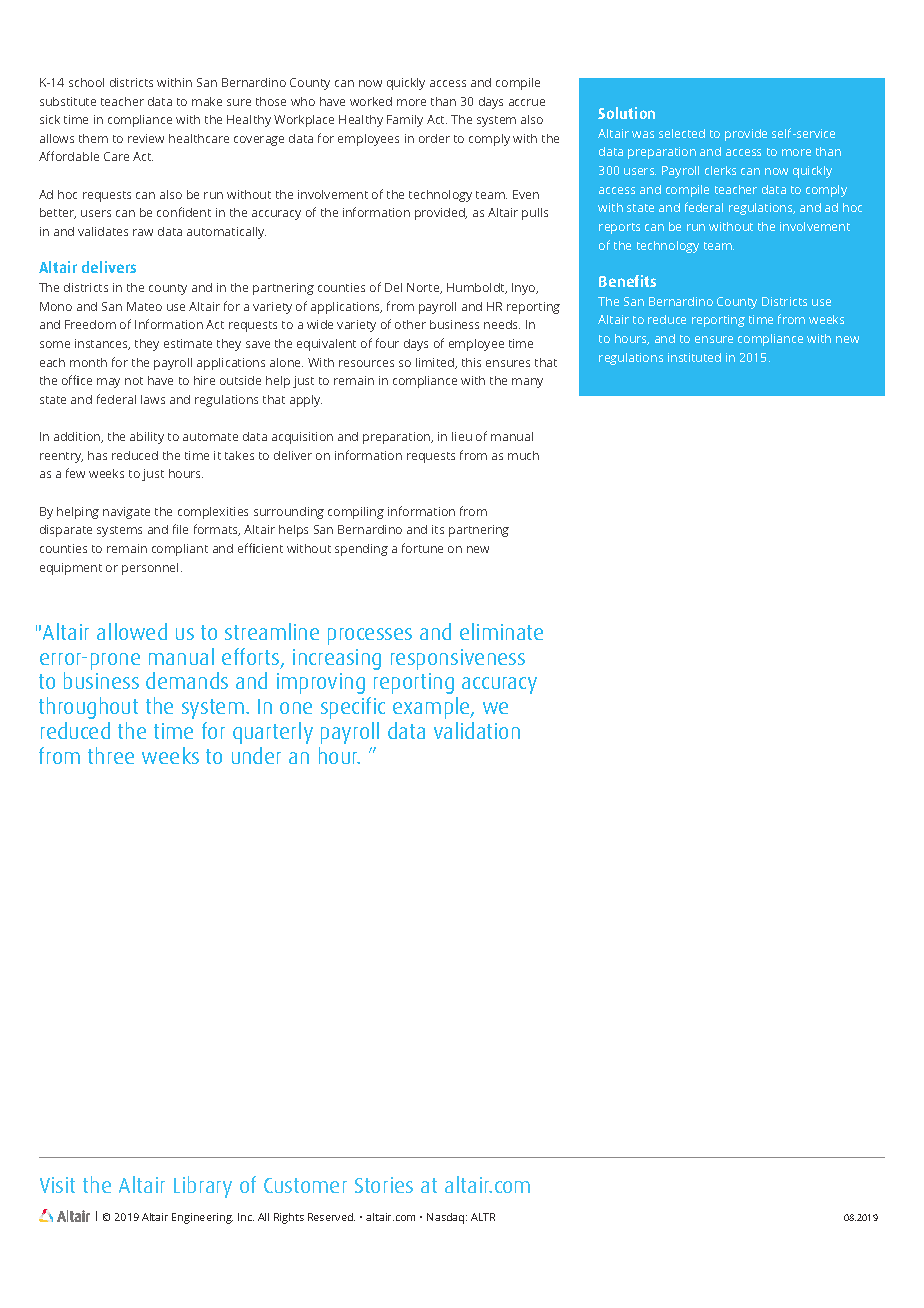 The image size is (924, 1308). I want to click on four, so click(387, 343).
